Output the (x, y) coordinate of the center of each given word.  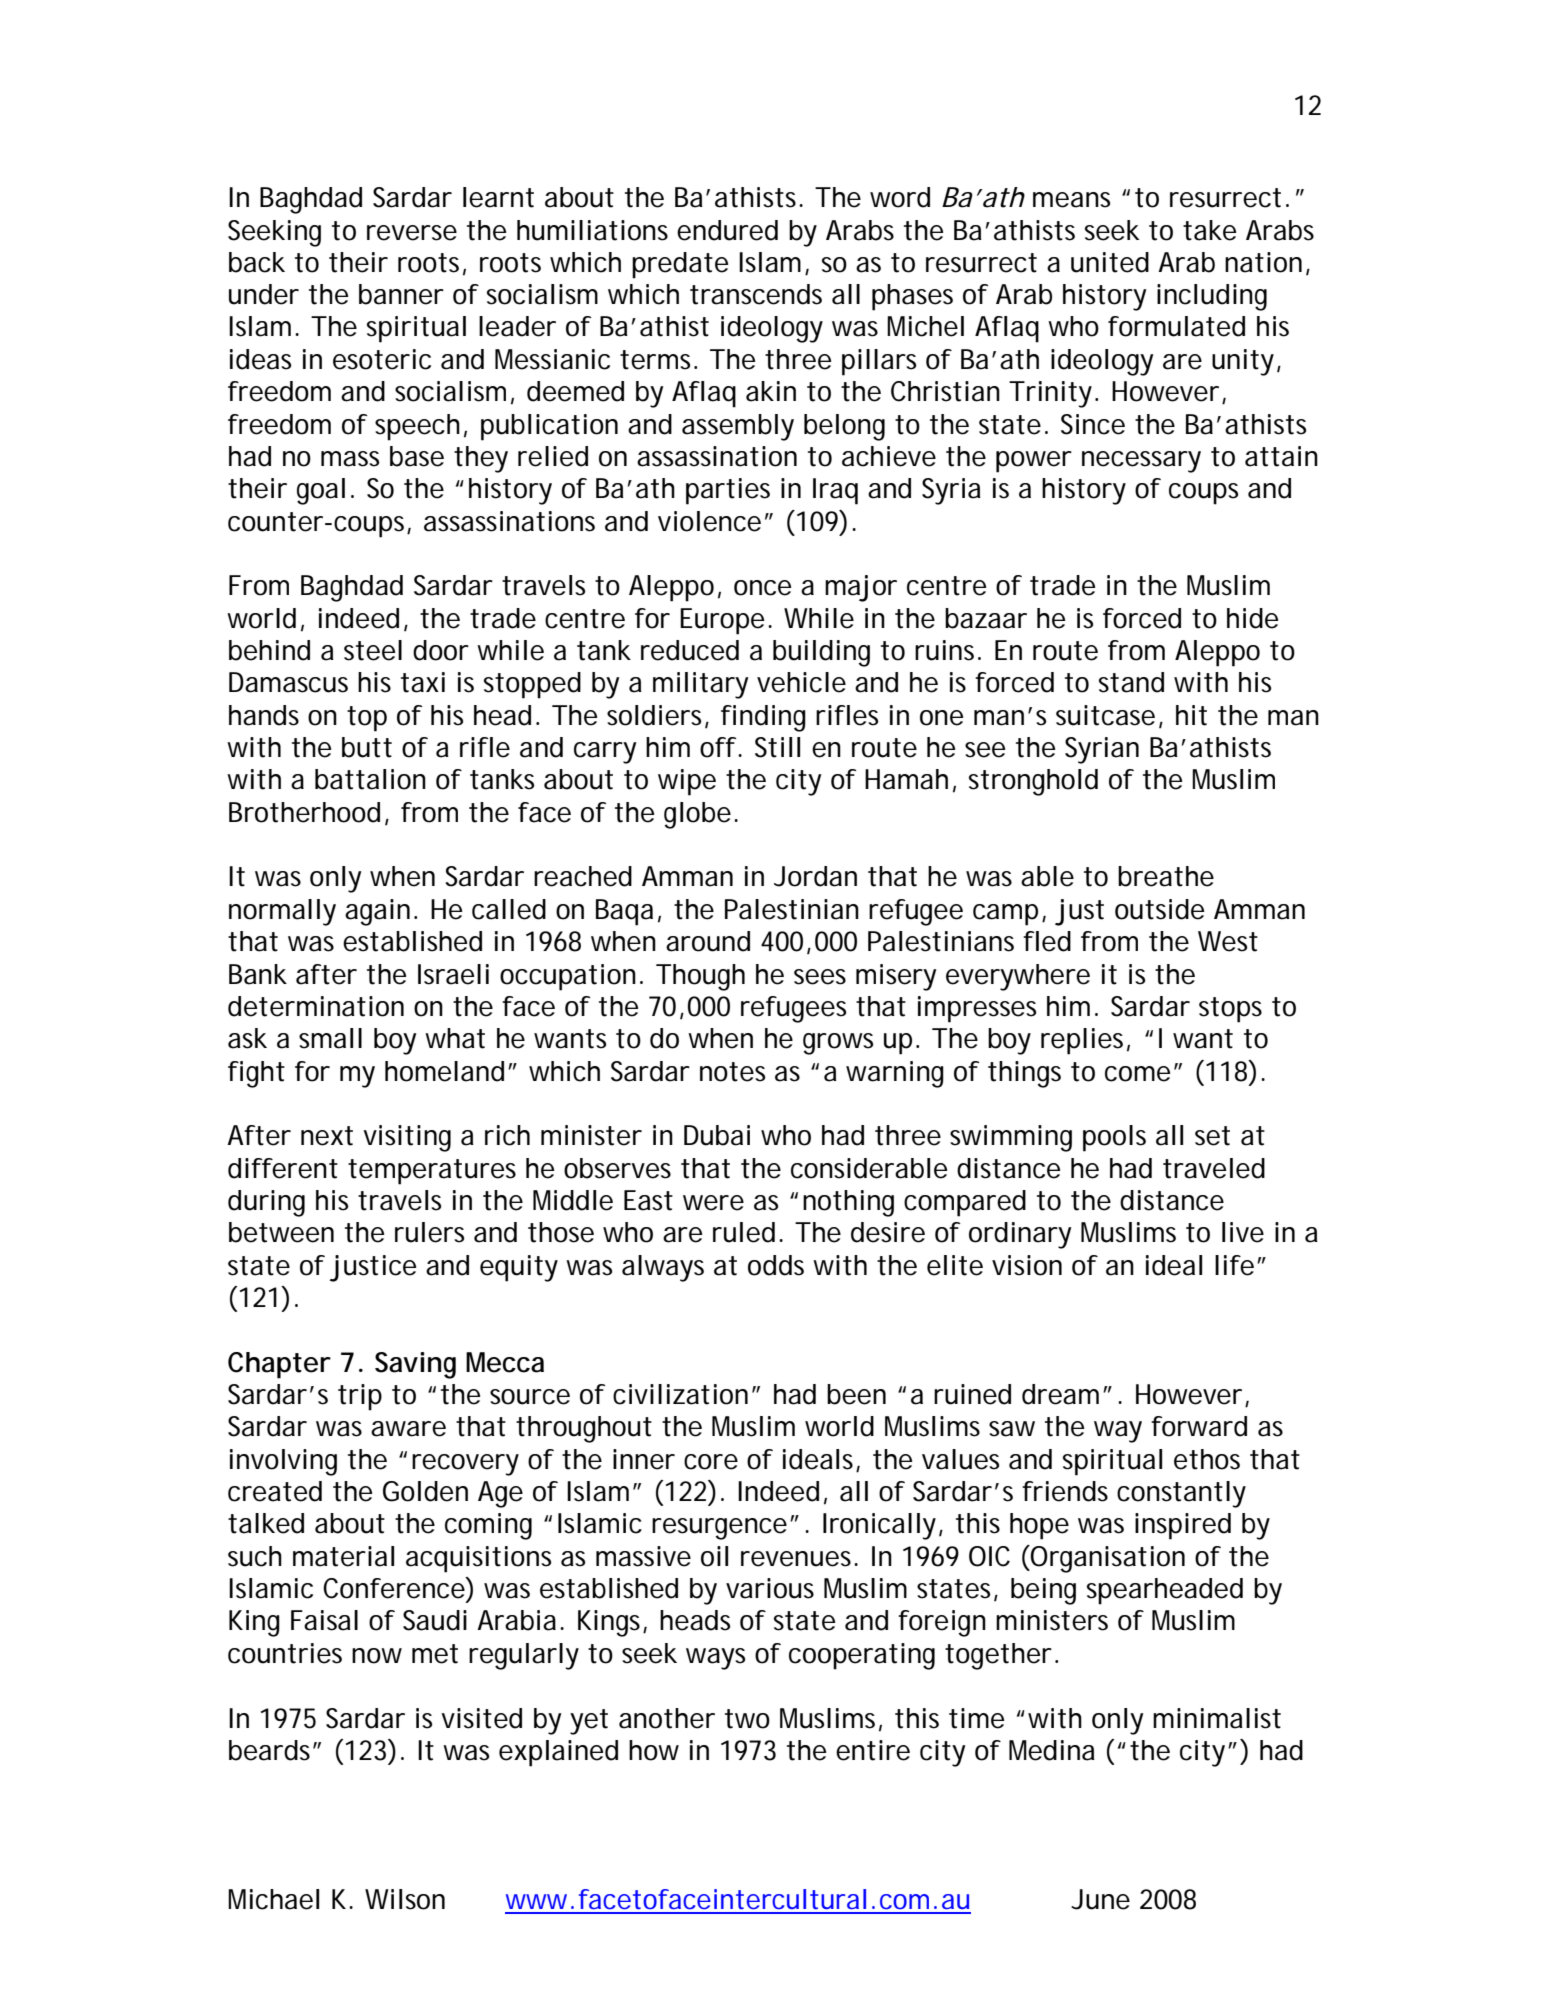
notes (732, 1072)
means (1071, 200)
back (257, 262)
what (455, 1038)
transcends (756, 294)
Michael (273, 1899)
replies (1082, 1041)
